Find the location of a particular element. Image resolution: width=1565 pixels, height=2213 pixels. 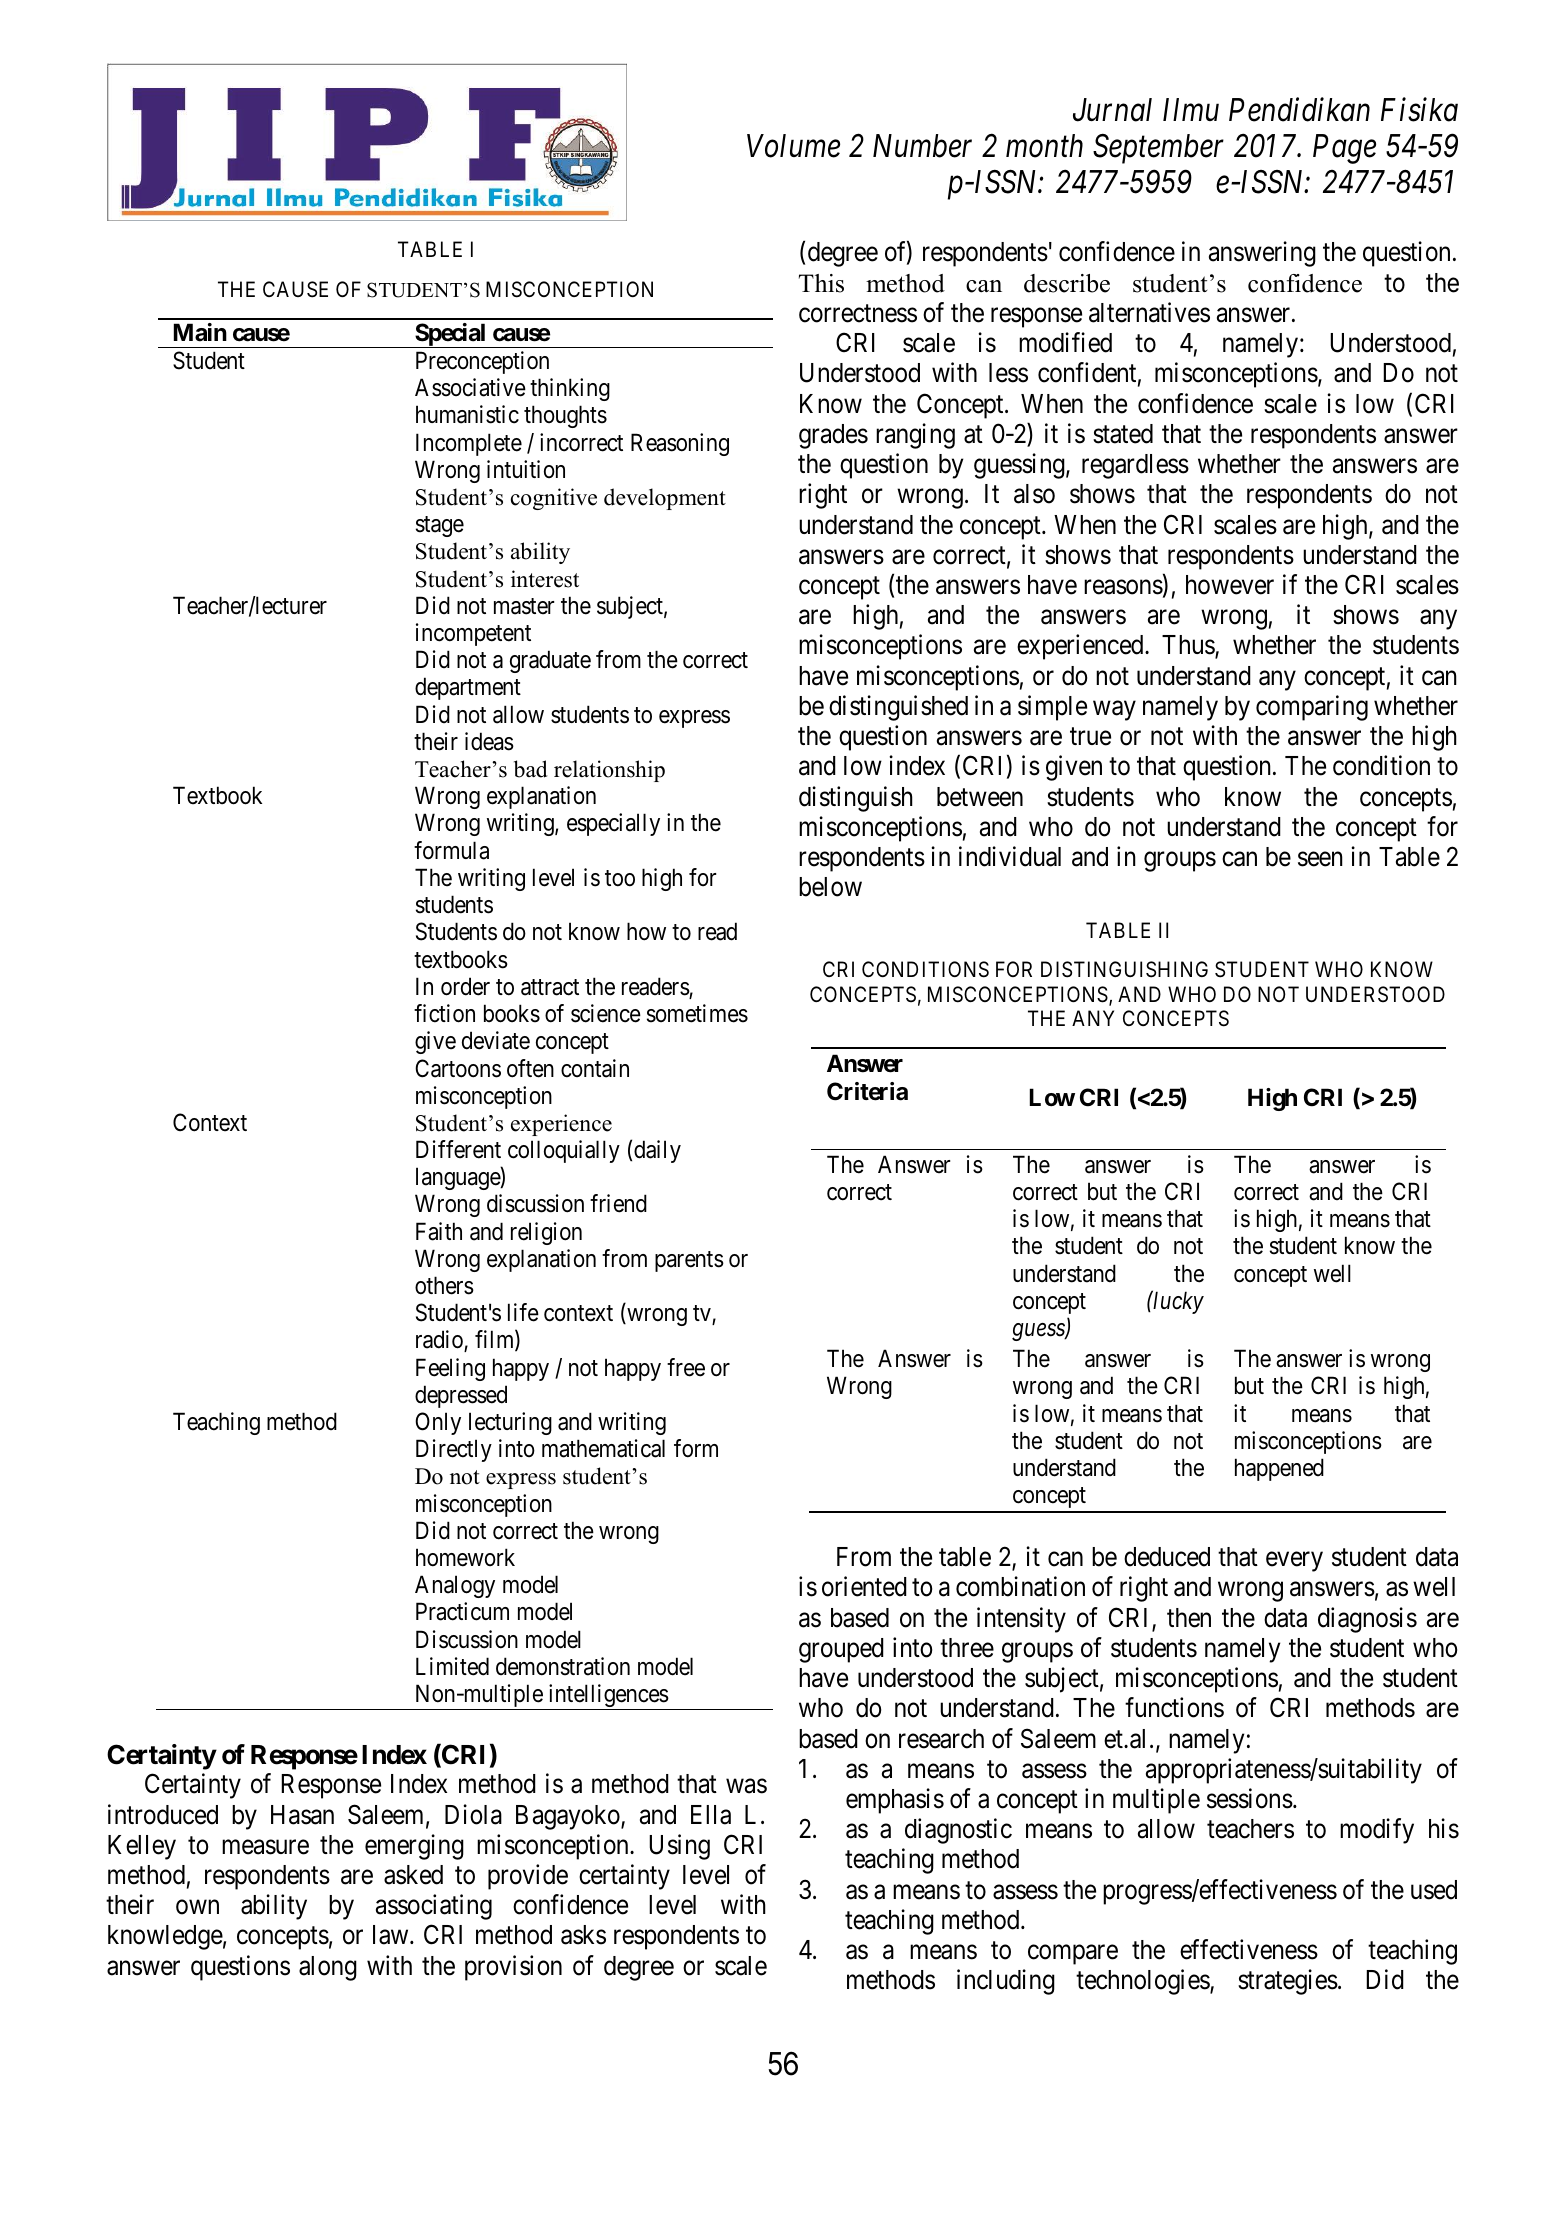

fiction is located at coordinates (444, 1013).
